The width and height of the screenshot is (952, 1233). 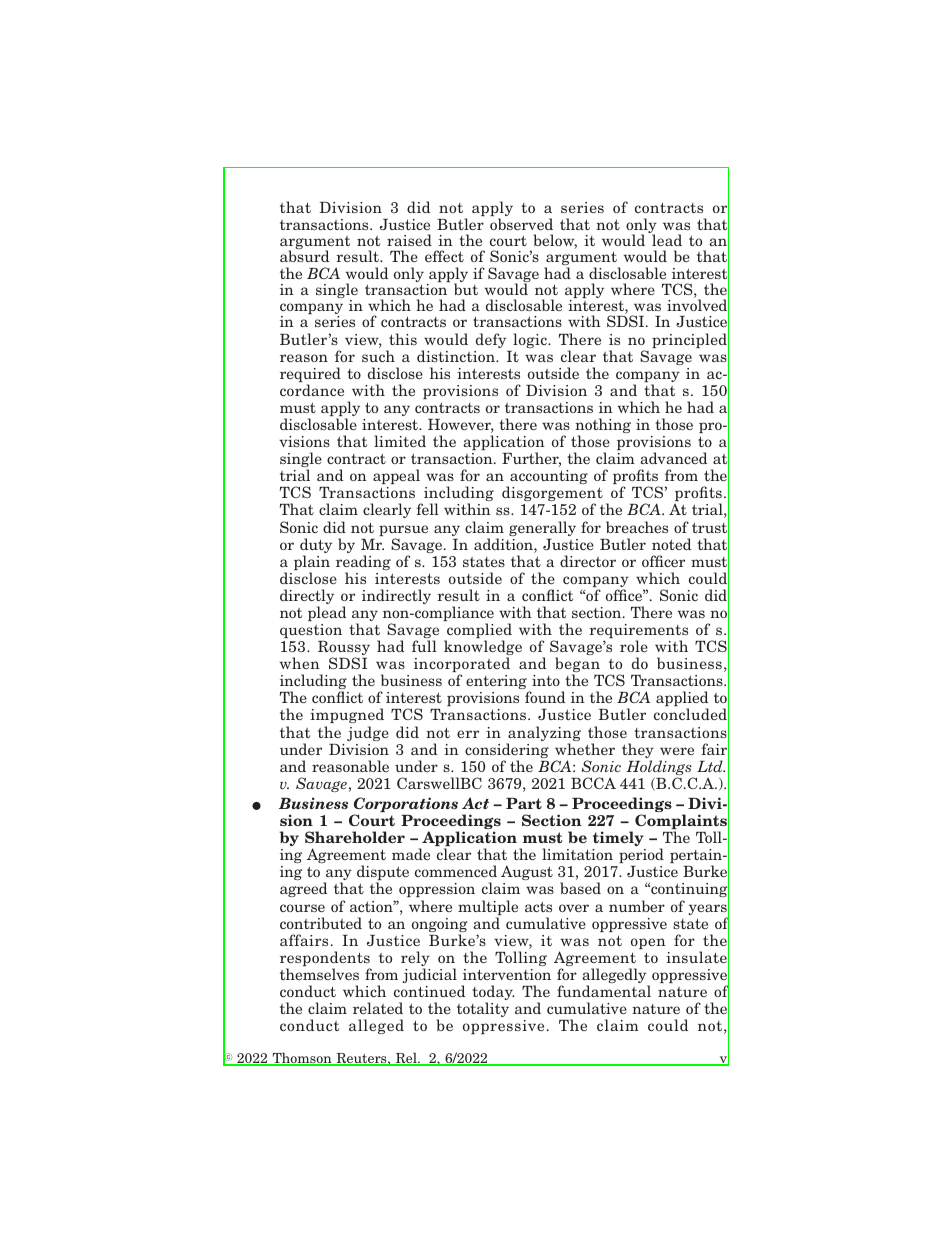 What do you see at coordinates (638, 632) in the screenshot?
I see `requirements` at bounding box center [638, 632].
